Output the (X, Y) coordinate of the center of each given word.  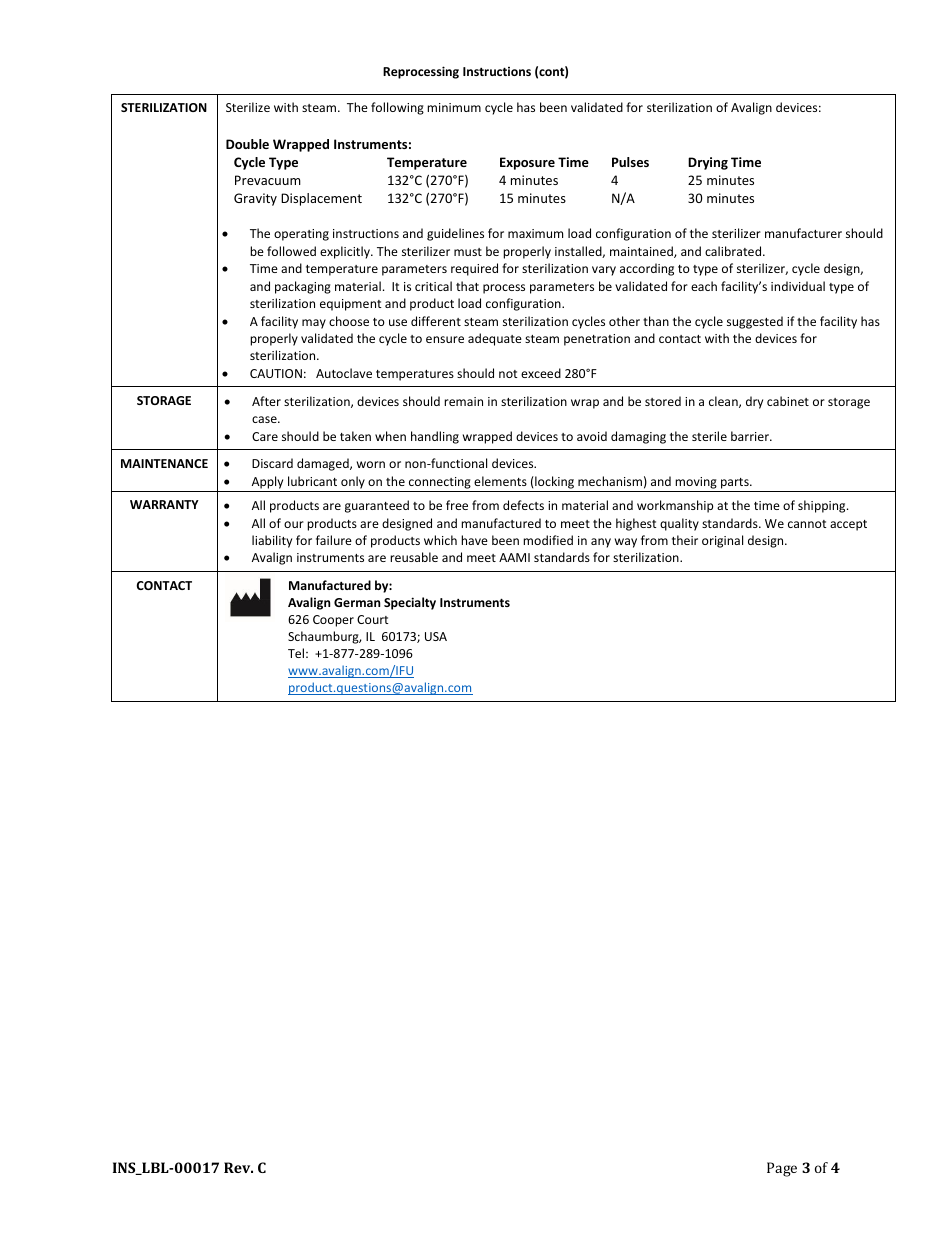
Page (782, 1169)
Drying (708, 163)
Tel (296, 653)
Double (247, 144)
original (722, 541)
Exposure (527, 163)
